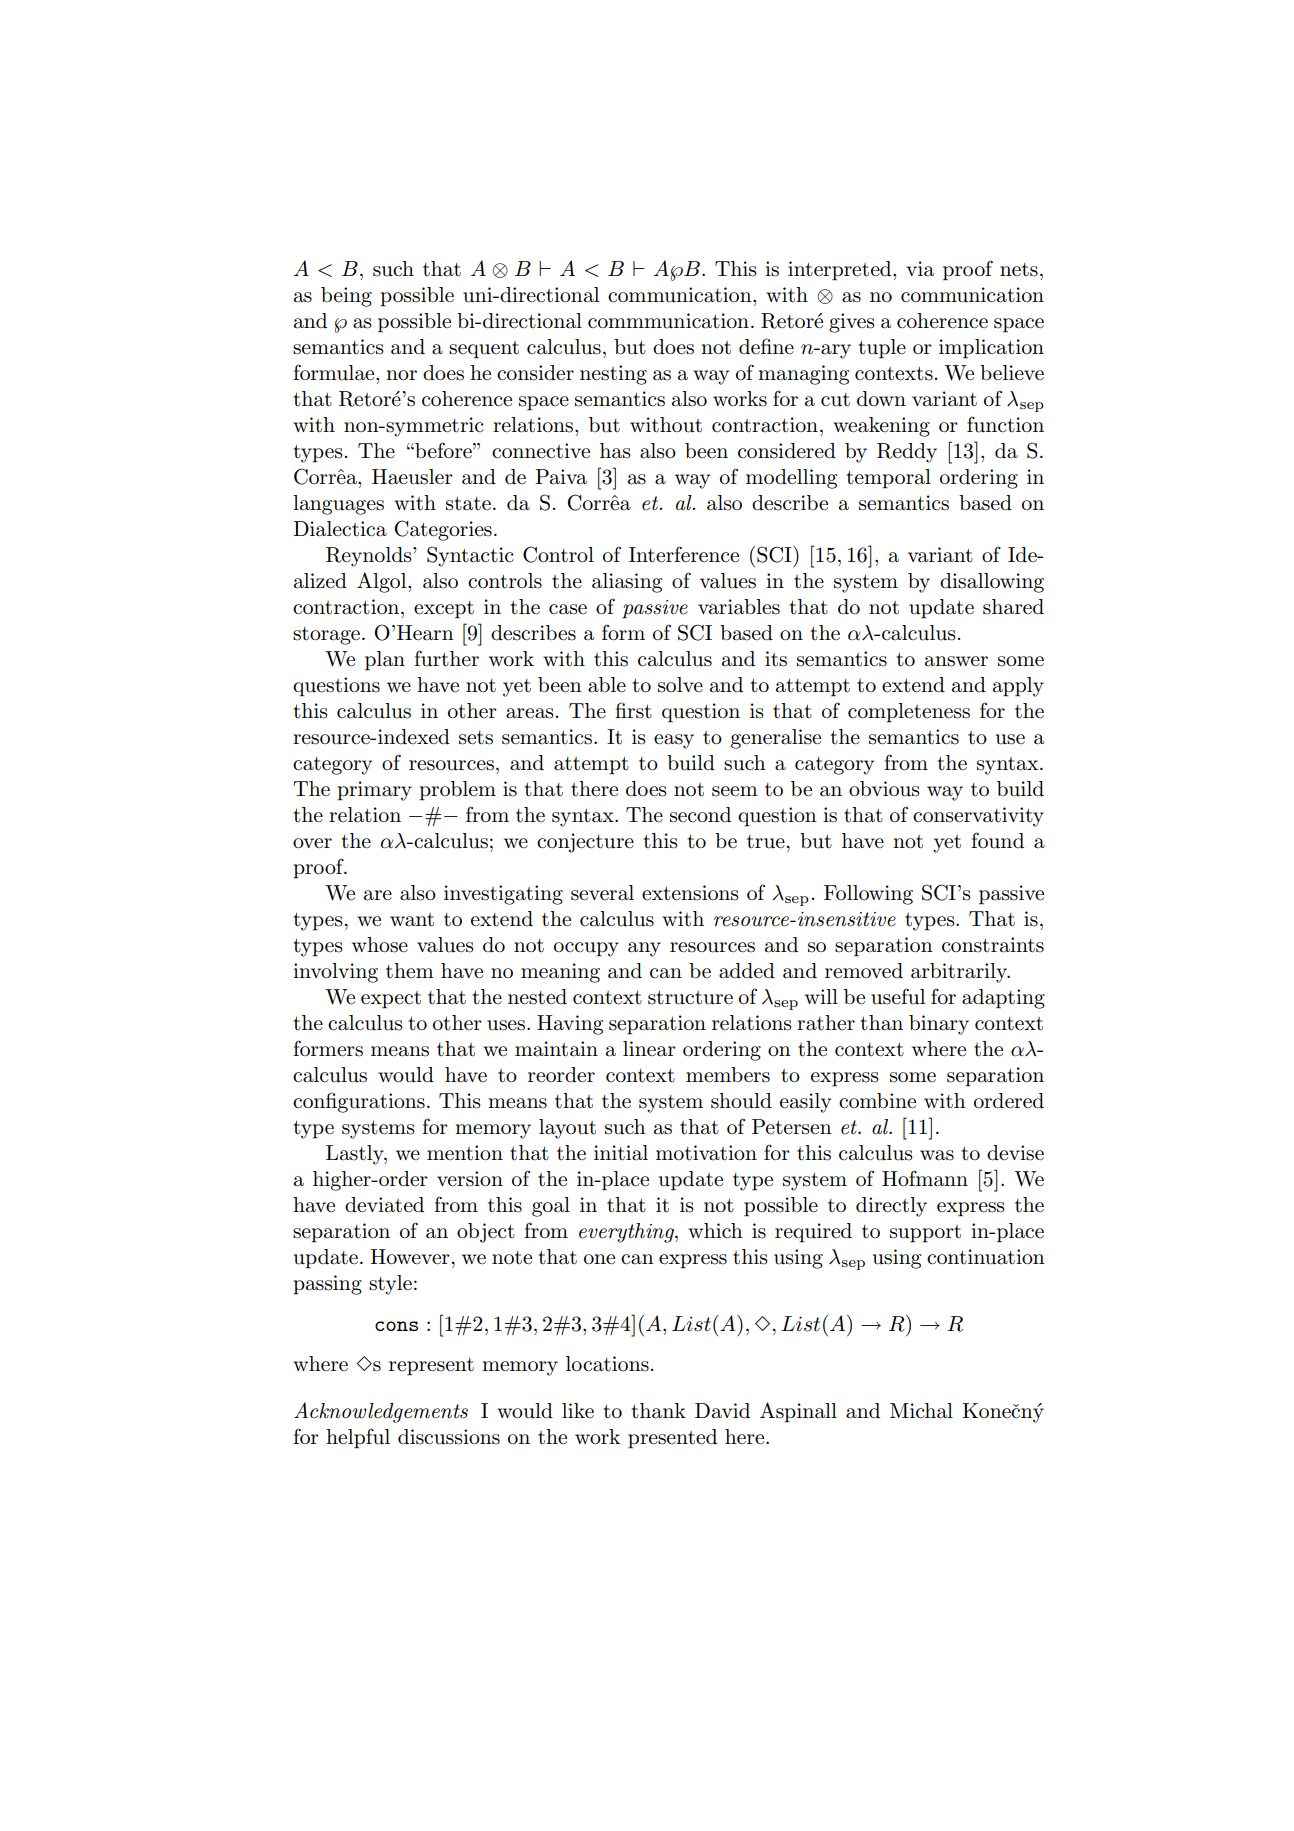 Image resolution: width=1294 pixels, height=1831 pixels. I want to click on primary, so click(374, 791).
